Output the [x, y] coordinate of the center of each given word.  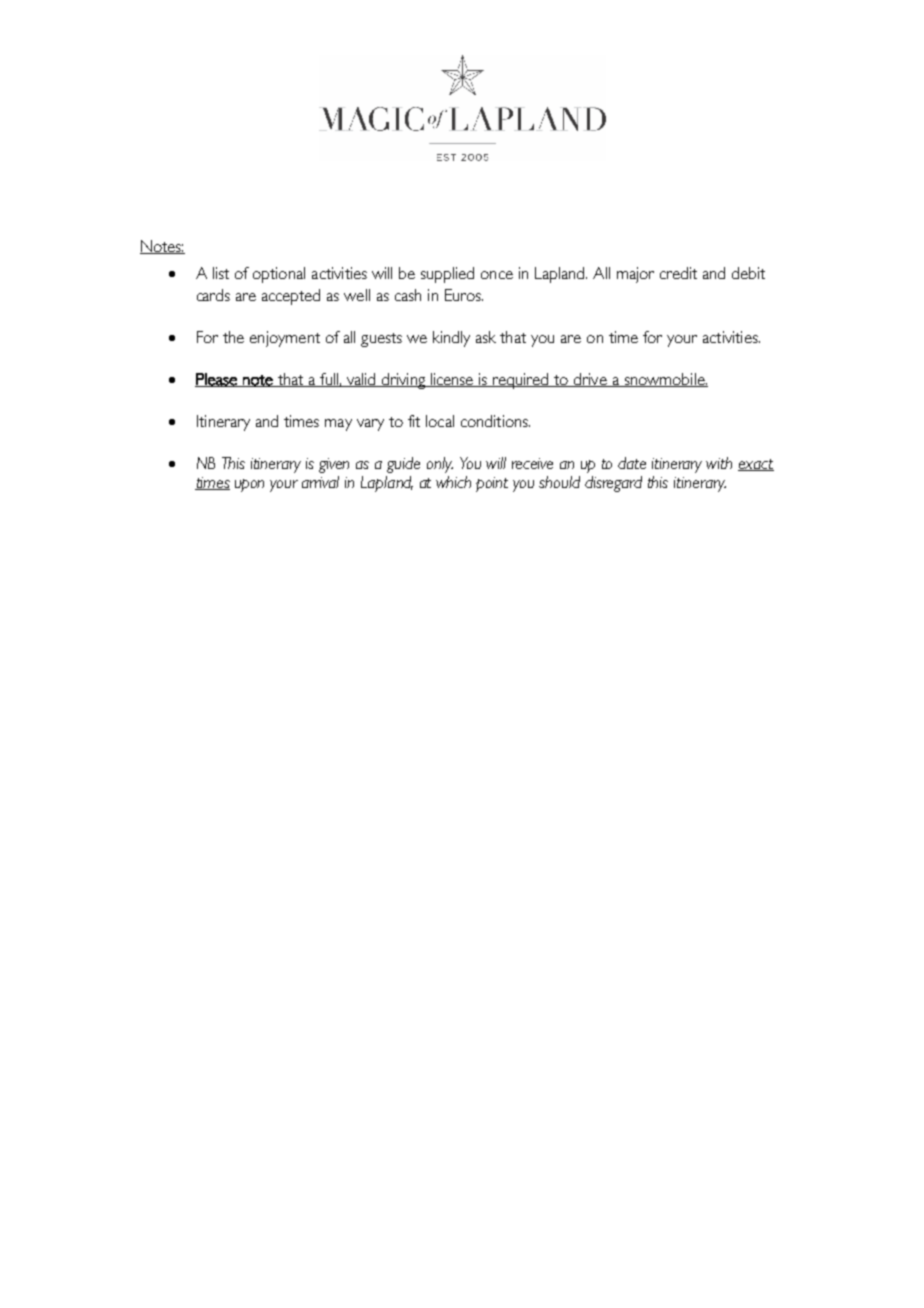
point [492, 484]
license [452, 380]
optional [279, 275]
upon [249, 485]
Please [217, 380]
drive [590, 380]
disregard [613, 484]
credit [678, 273]
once [497, 275]
